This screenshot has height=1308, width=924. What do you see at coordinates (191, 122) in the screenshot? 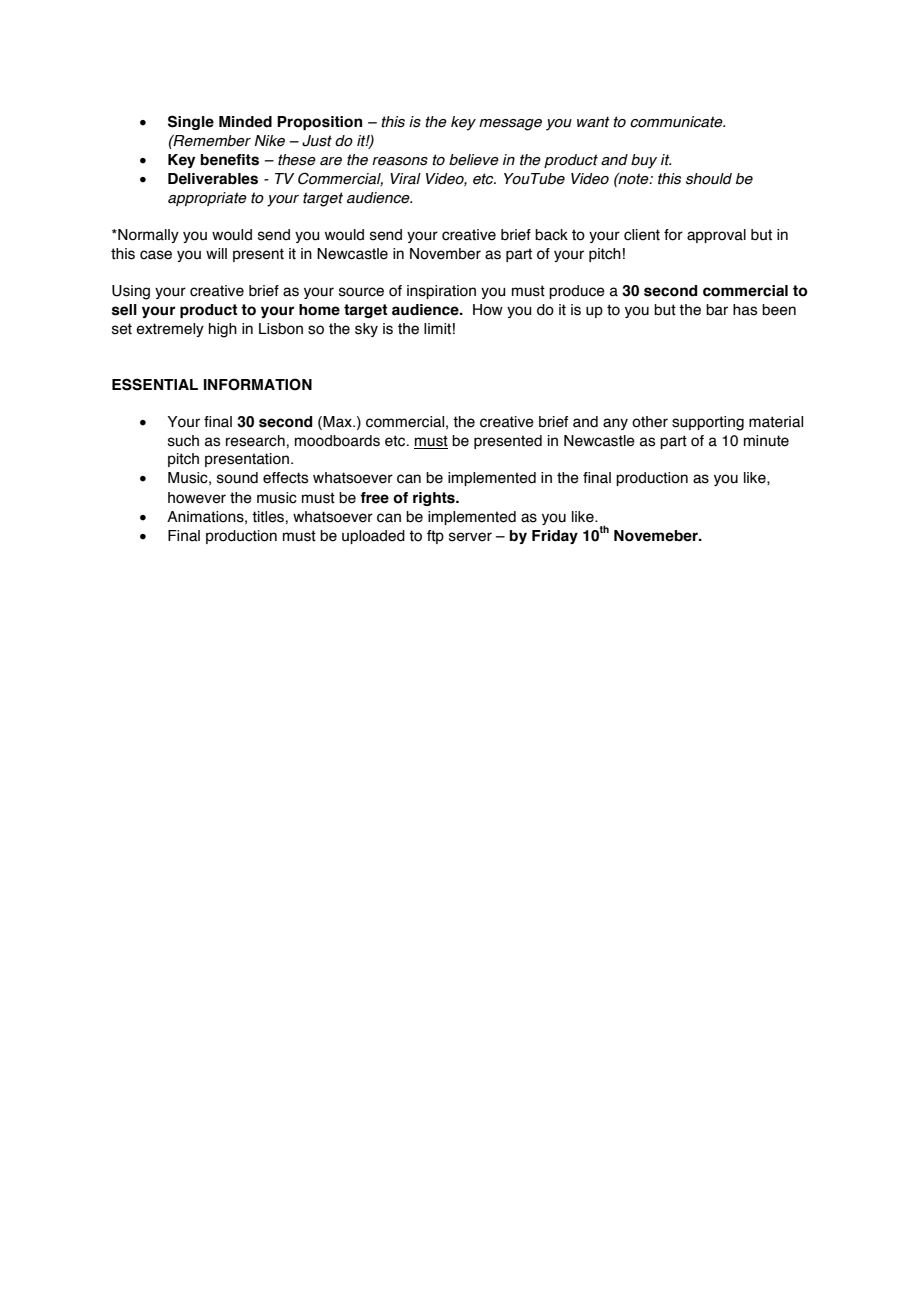
I see `Single` at bounding box center [191, 122].
